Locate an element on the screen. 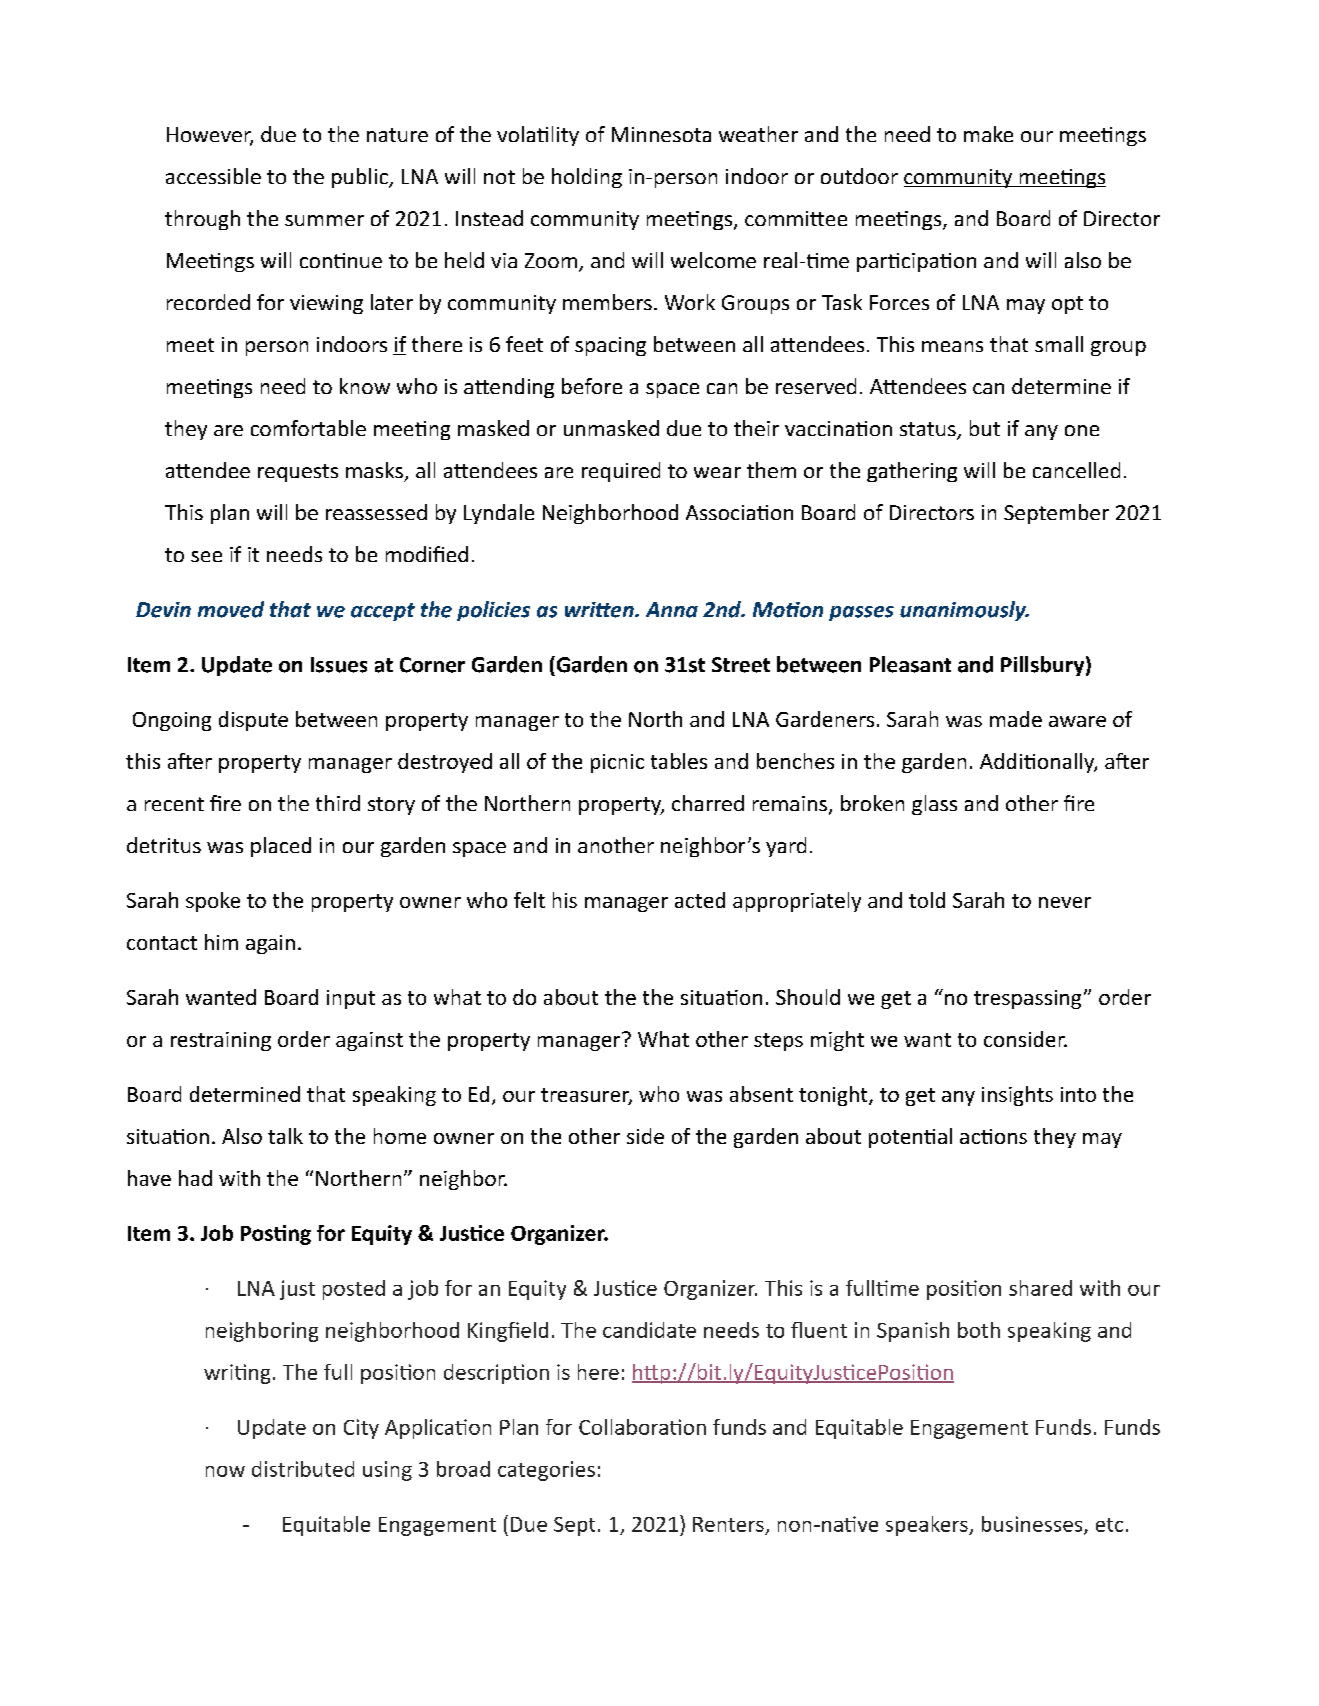  insights is located at coordinates (1017, 1096).
